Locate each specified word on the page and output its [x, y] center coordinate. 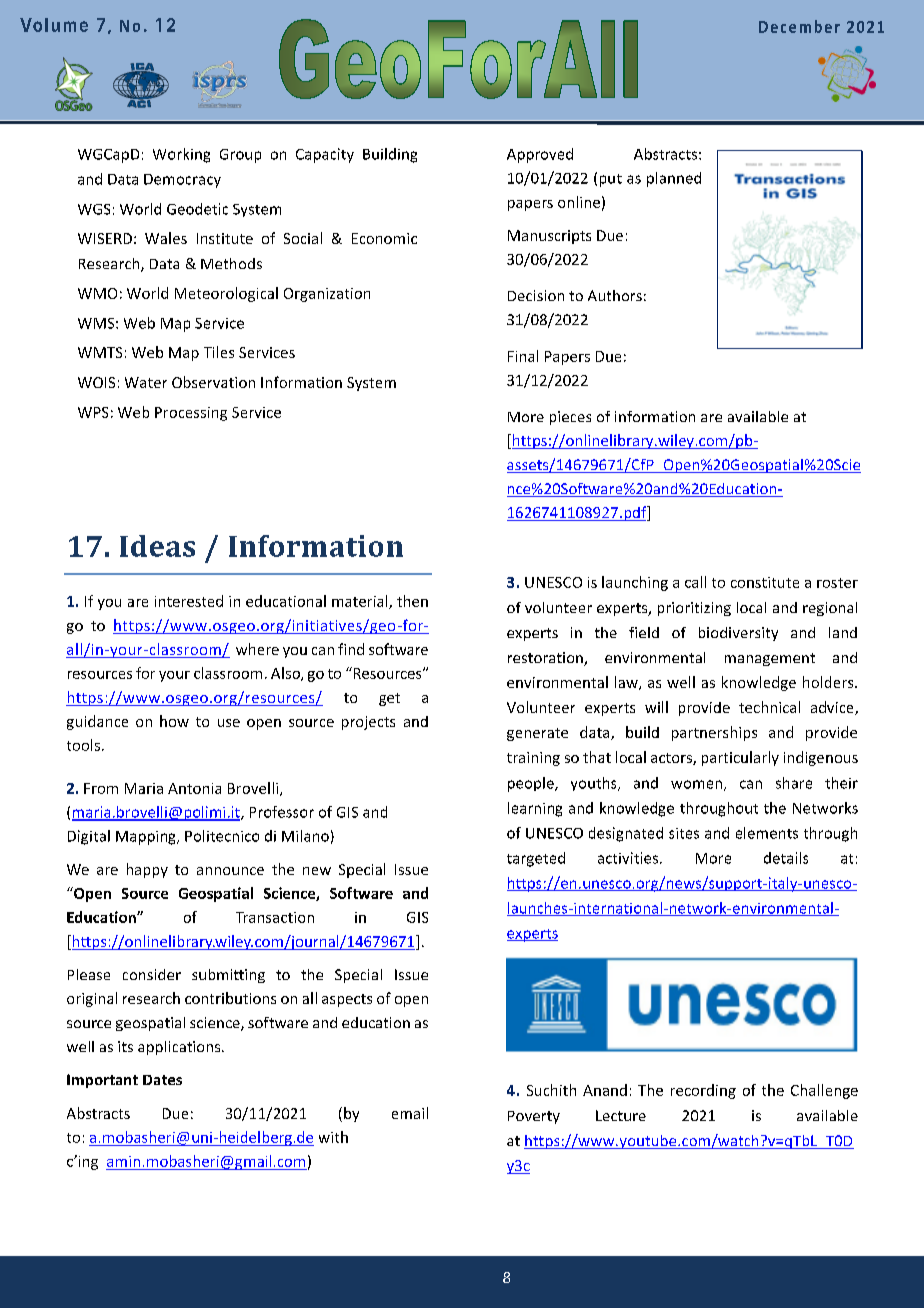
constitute [765, 582]
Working [181, 155]
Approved [540, 155]
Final [523, 356]
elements [767, 833]
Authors [615, 295]
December [799, 26]
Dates [162, 1080]
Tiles [219, 352]
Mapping [147, 838]
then [412, 601]
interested [189, 601]
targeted [536, 859]
